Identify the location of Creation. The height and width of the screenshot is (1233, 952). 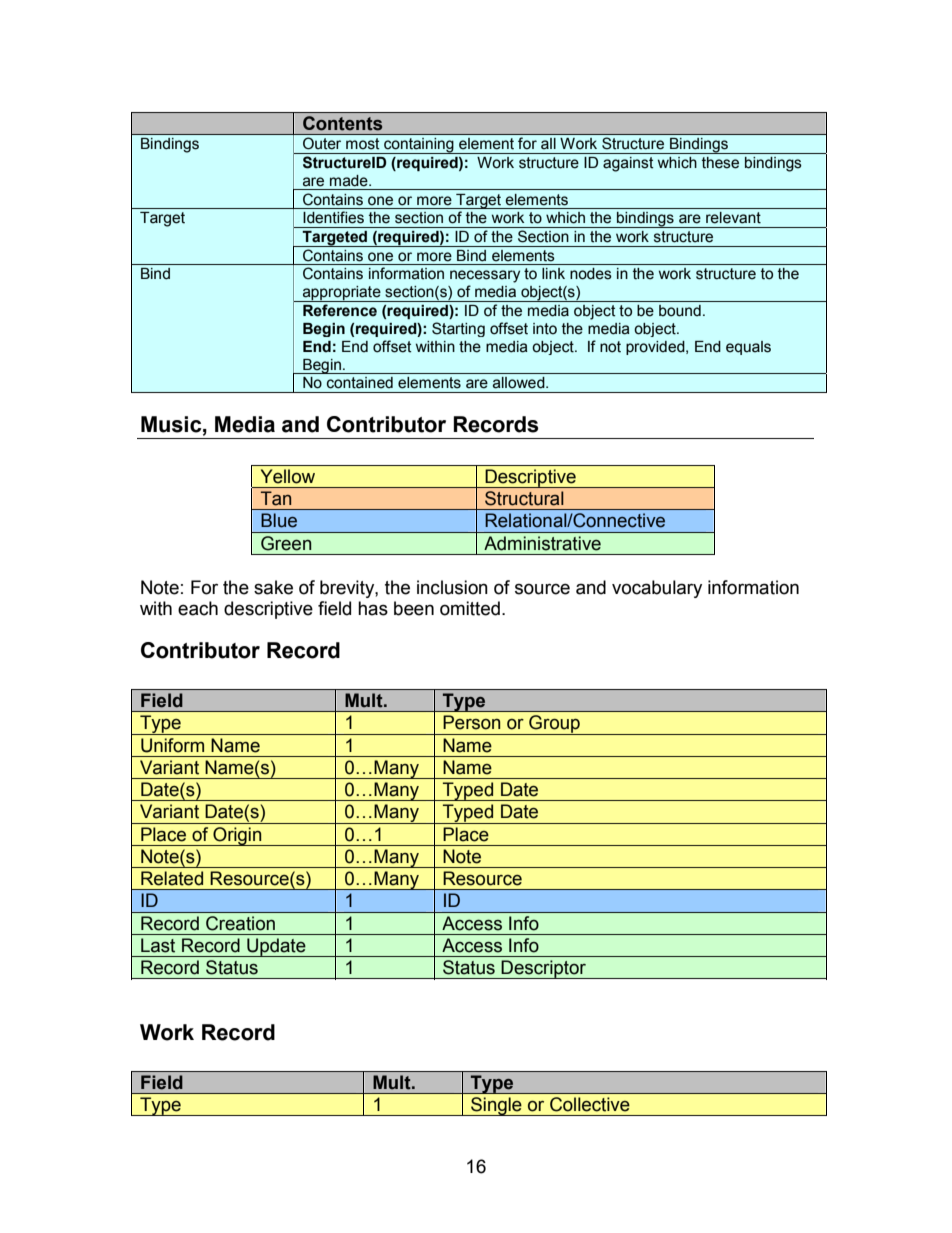
(240, 923).
